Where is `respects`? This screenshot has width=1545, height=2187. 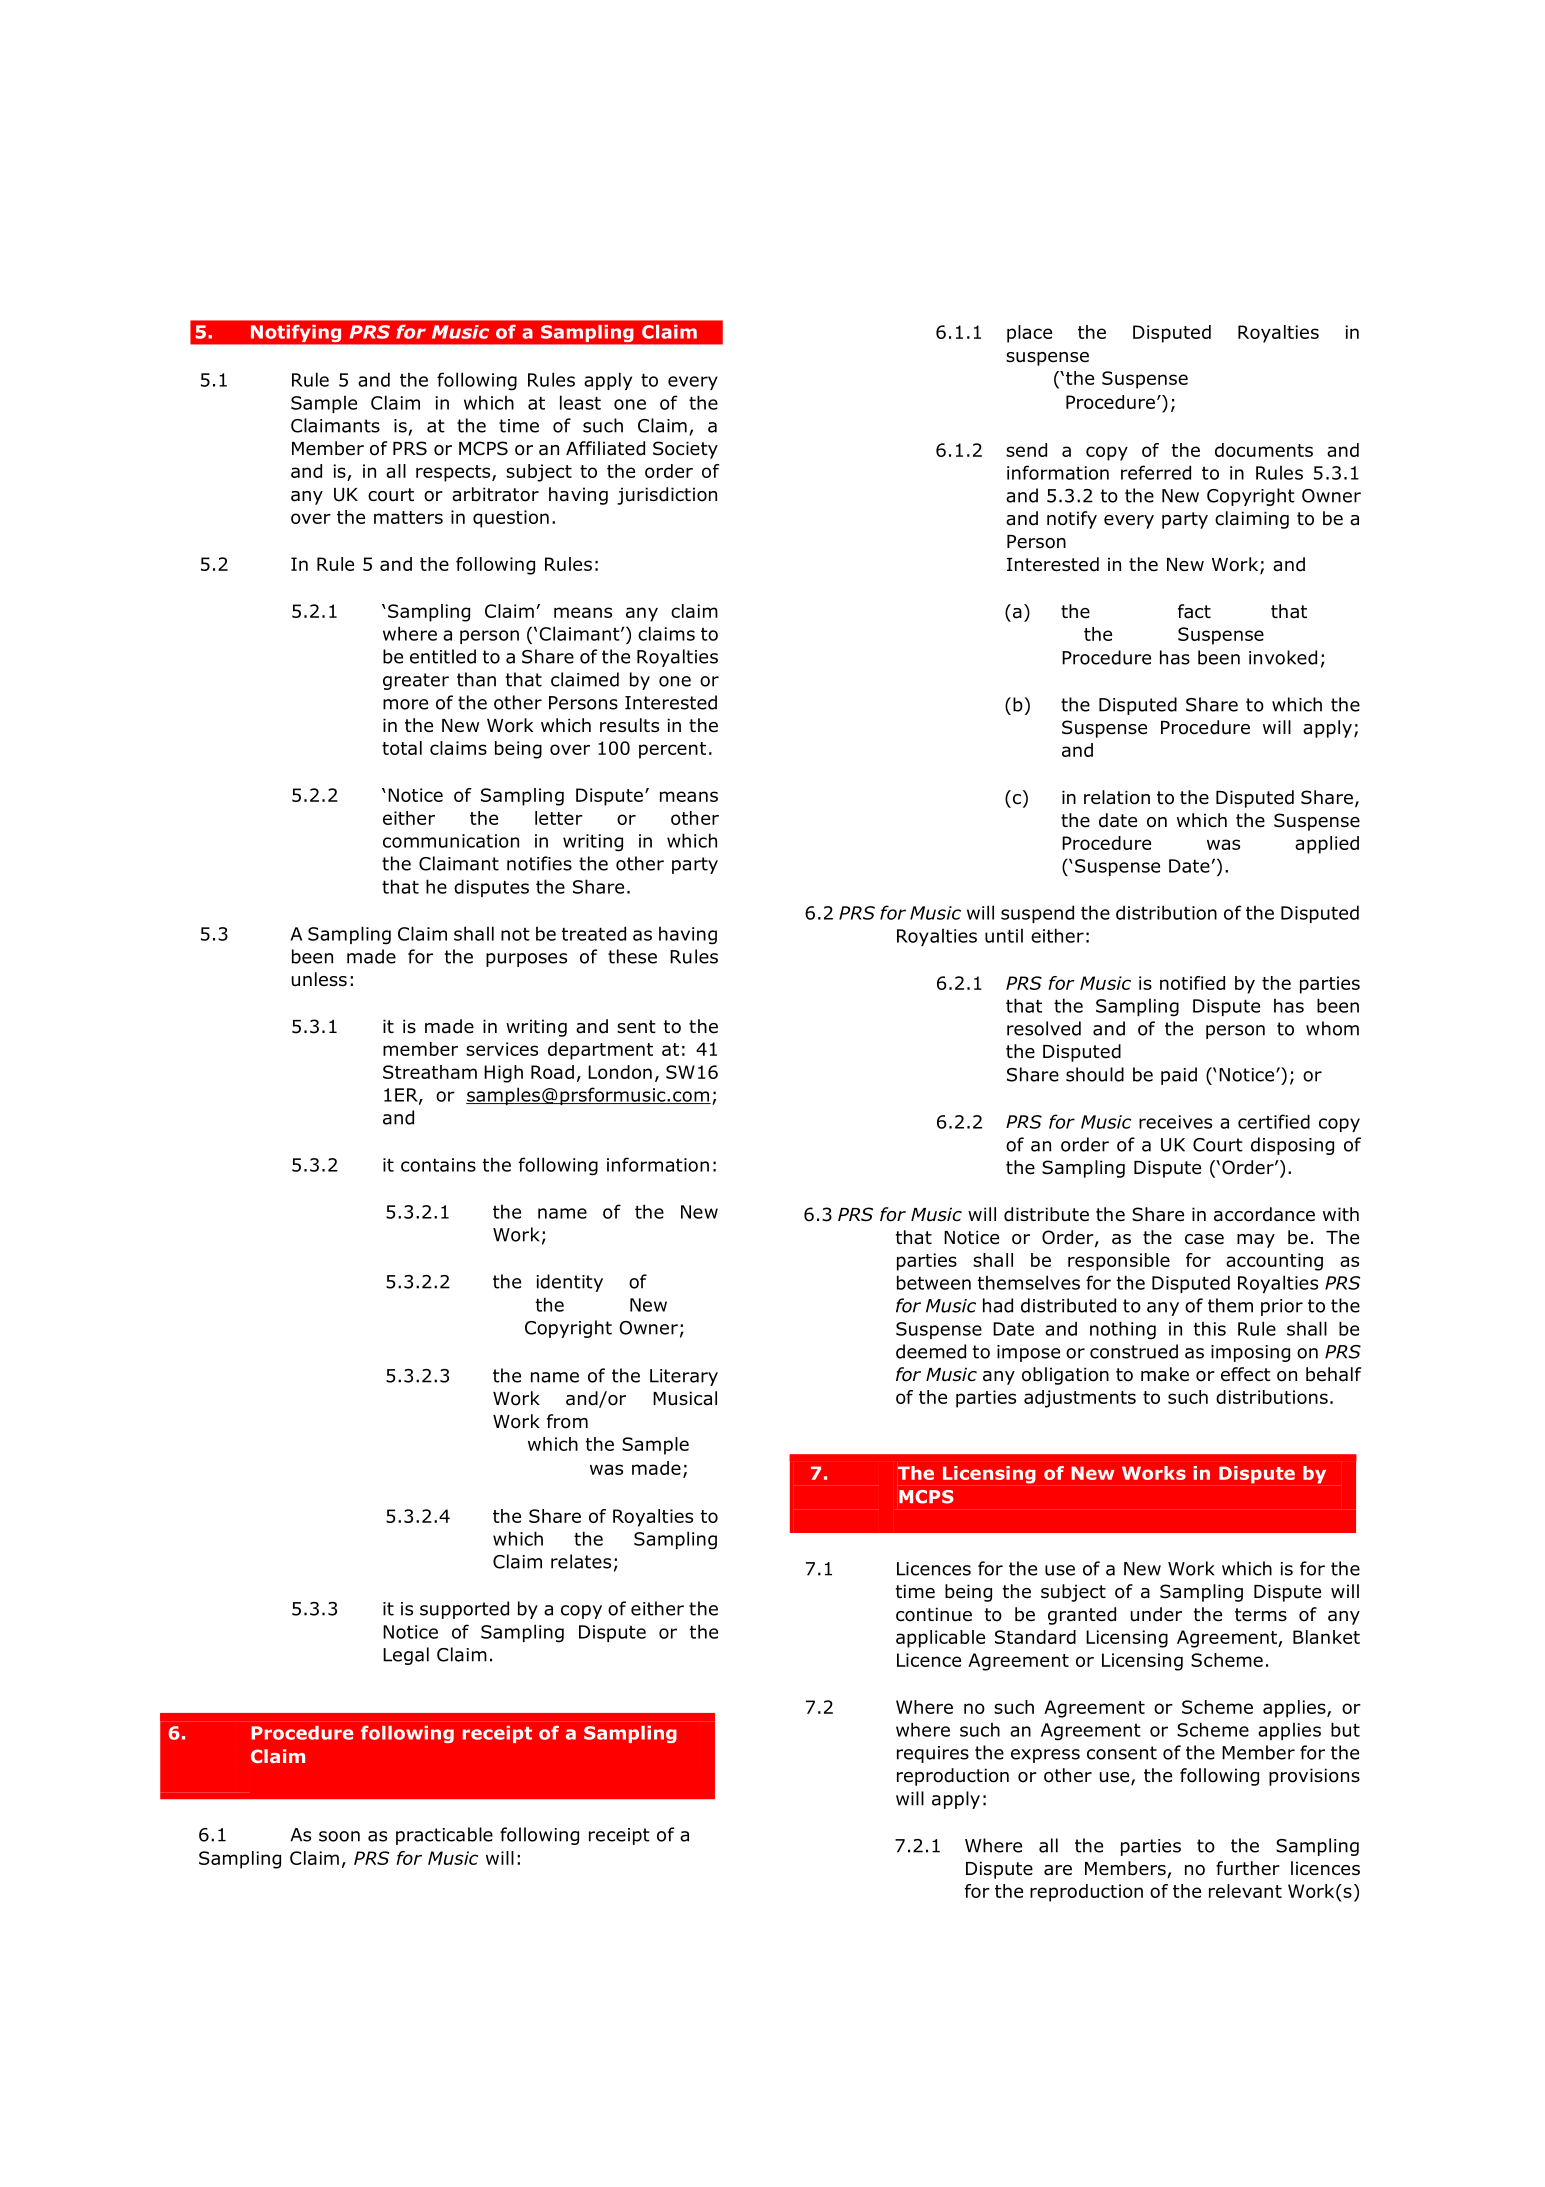
respects is located at coordinates (454, 473).
